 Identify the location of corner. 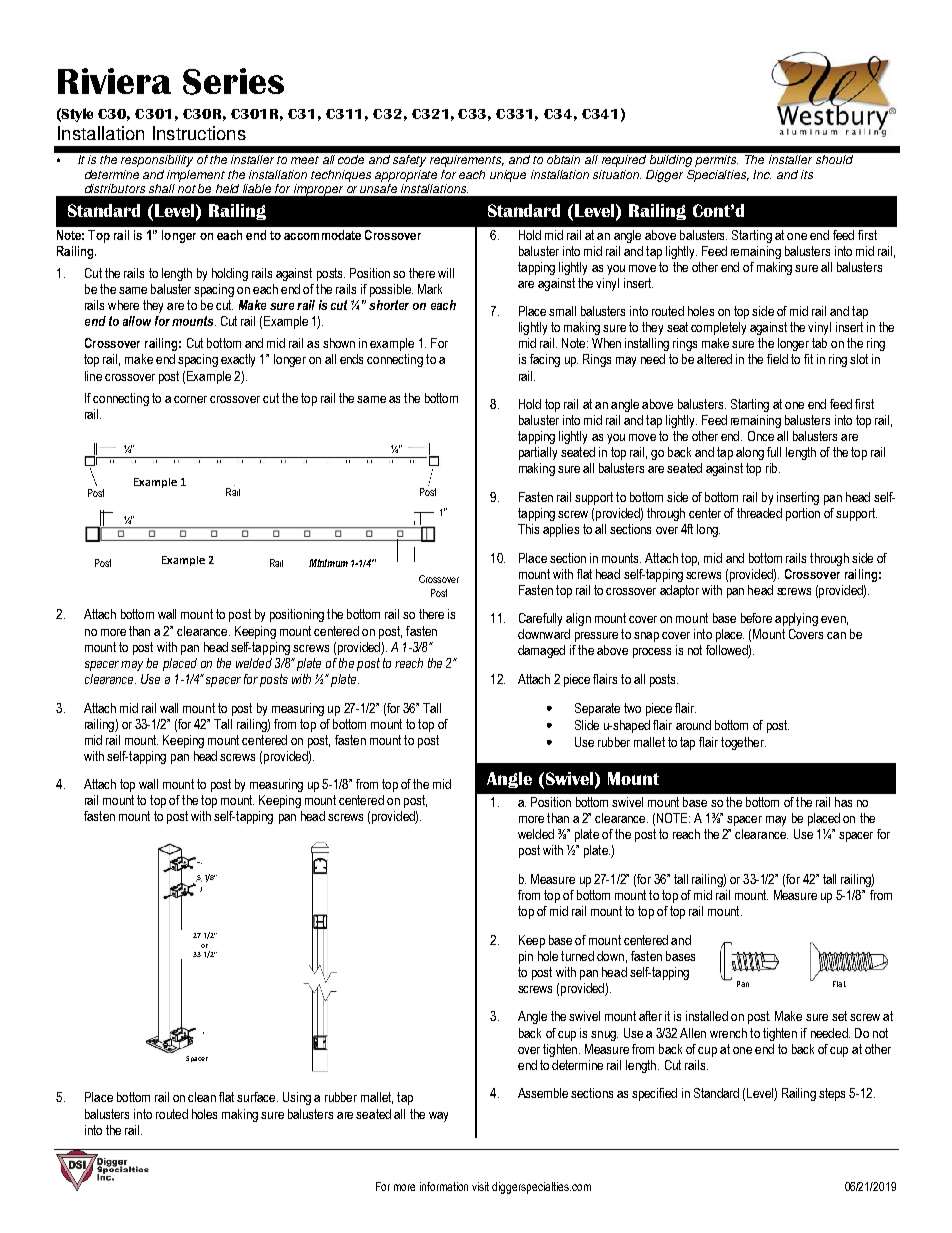
(190, 399).
